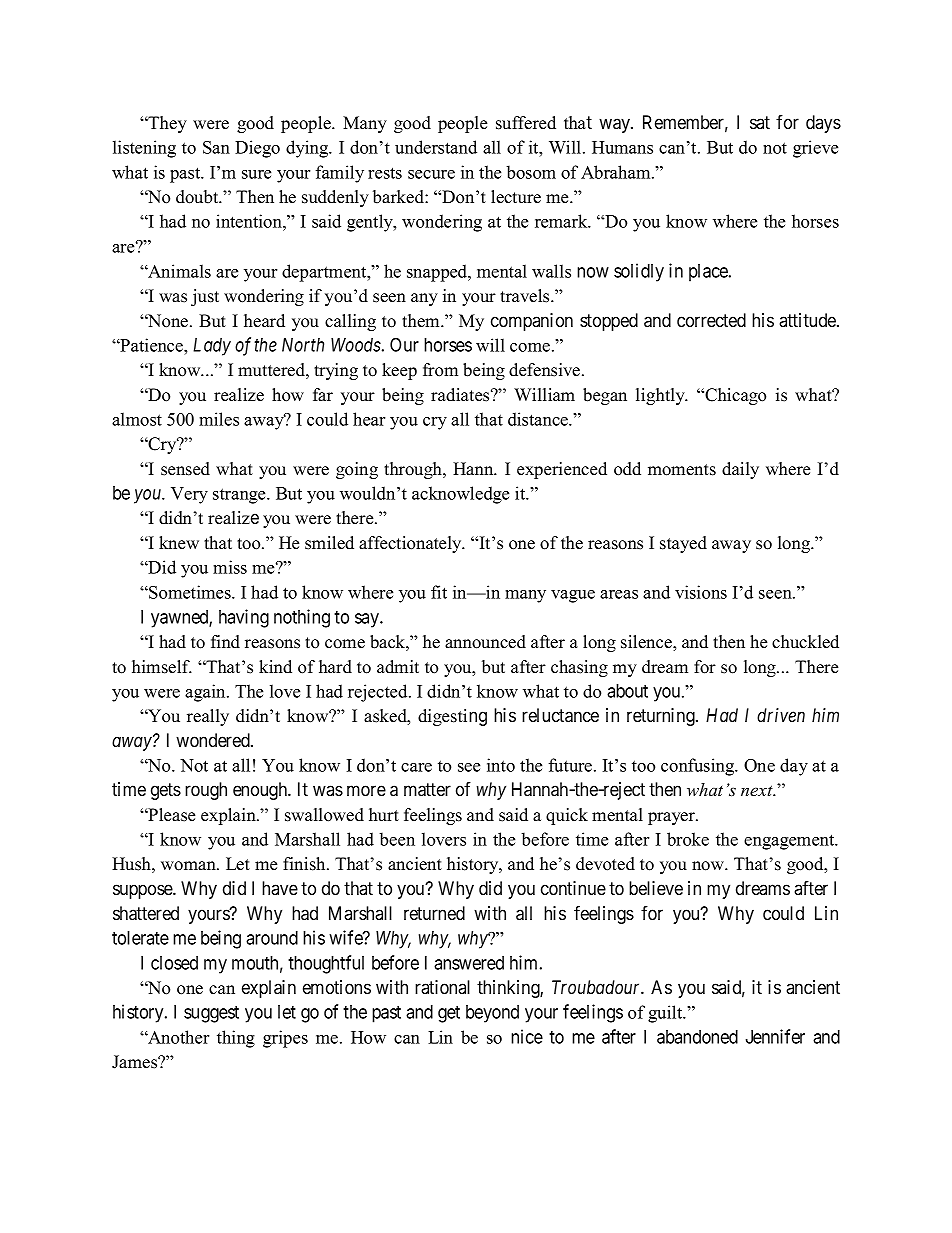 Image resolution: width=952 pixels, height=1233 pixels. I want to click on beyond, so click(492, 1014).
